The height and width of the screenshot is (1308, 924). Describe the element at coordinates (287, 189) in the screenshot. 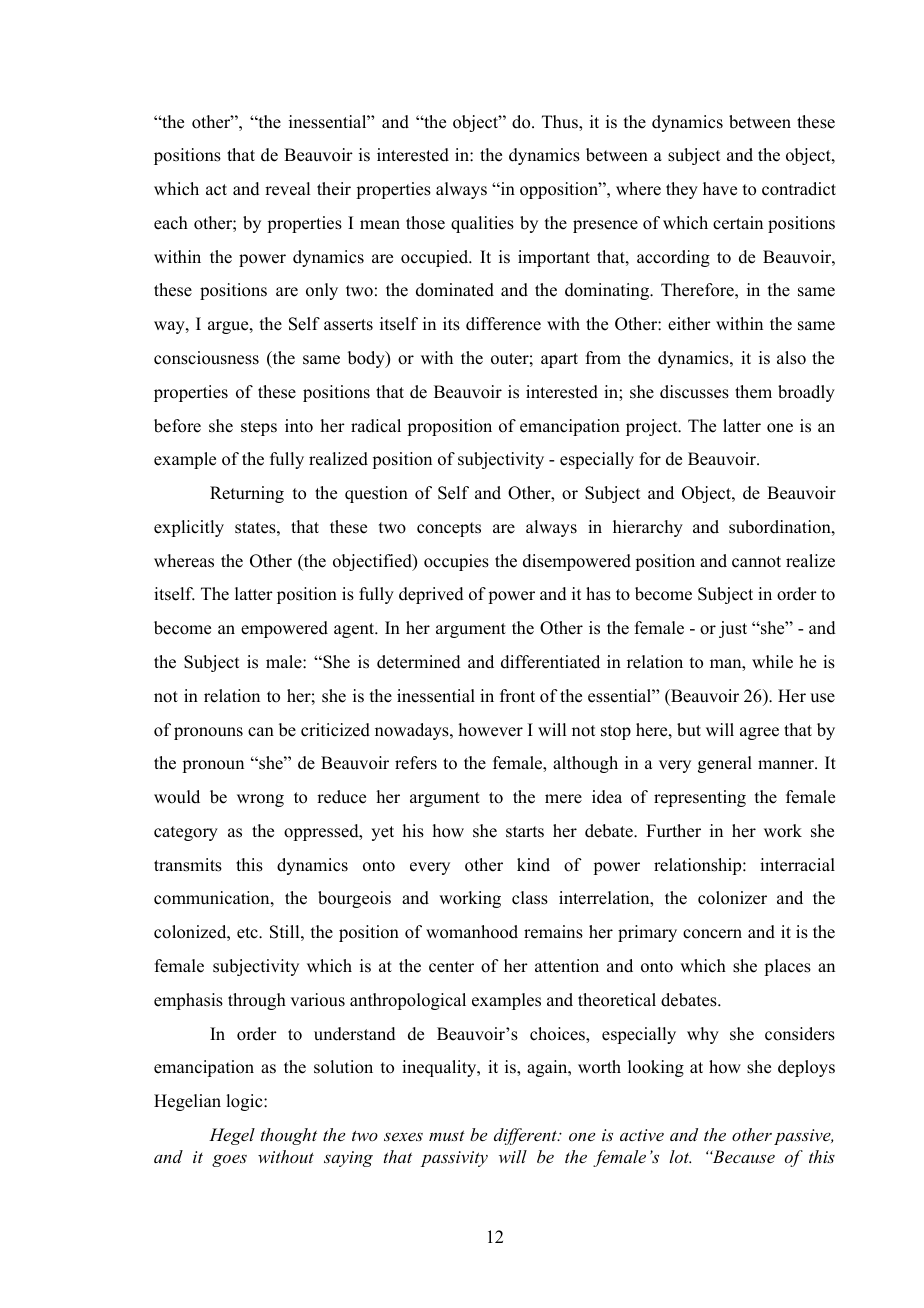

I see `reveal` at that location.
